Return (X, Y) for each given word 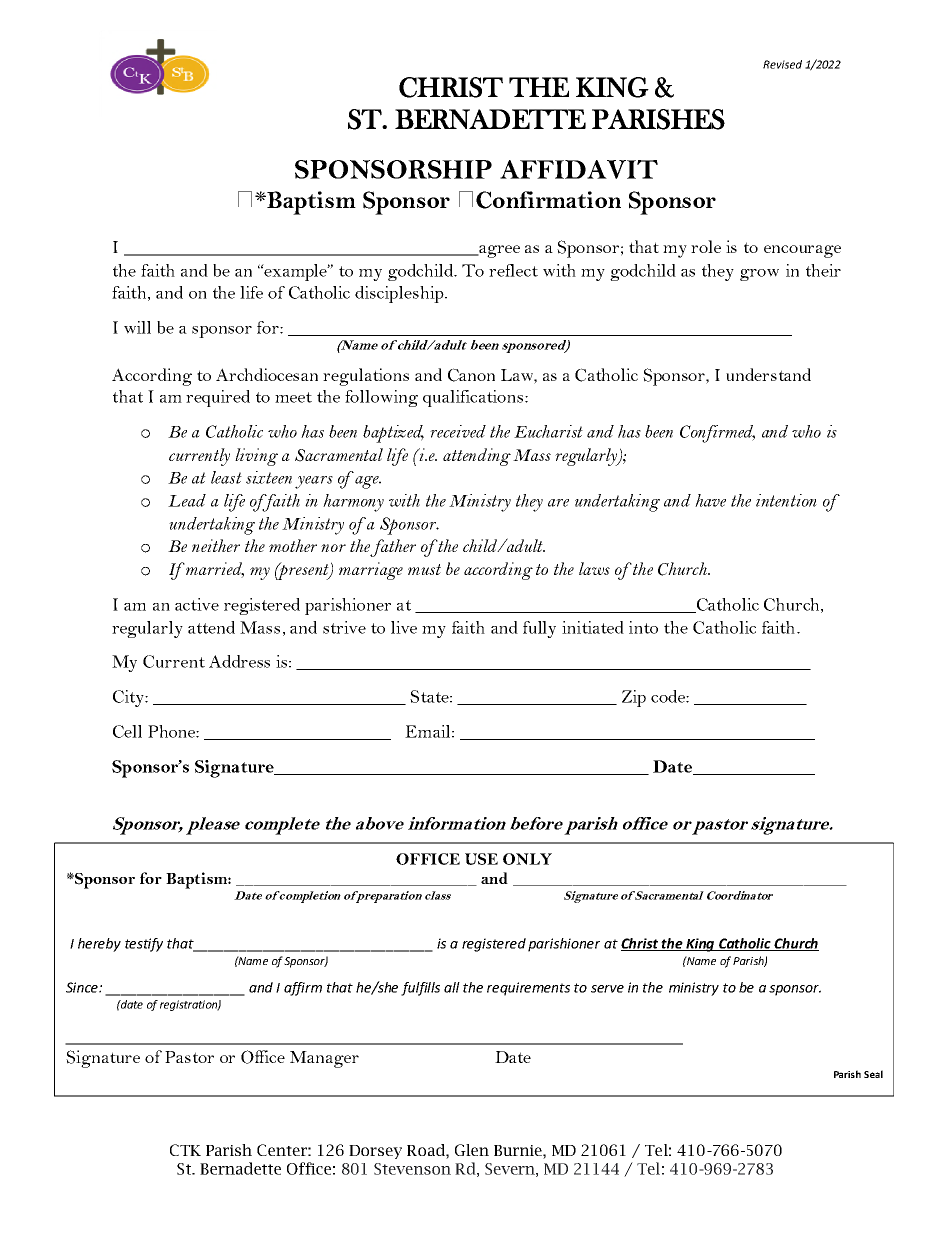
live (404, 627)
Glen (472, 1150)
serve (607, 989)
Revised (782, 64)
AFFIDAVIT (579, 169)
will (137, 327)
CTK (185, 1150)
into (643, 627)
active (197, 604)
